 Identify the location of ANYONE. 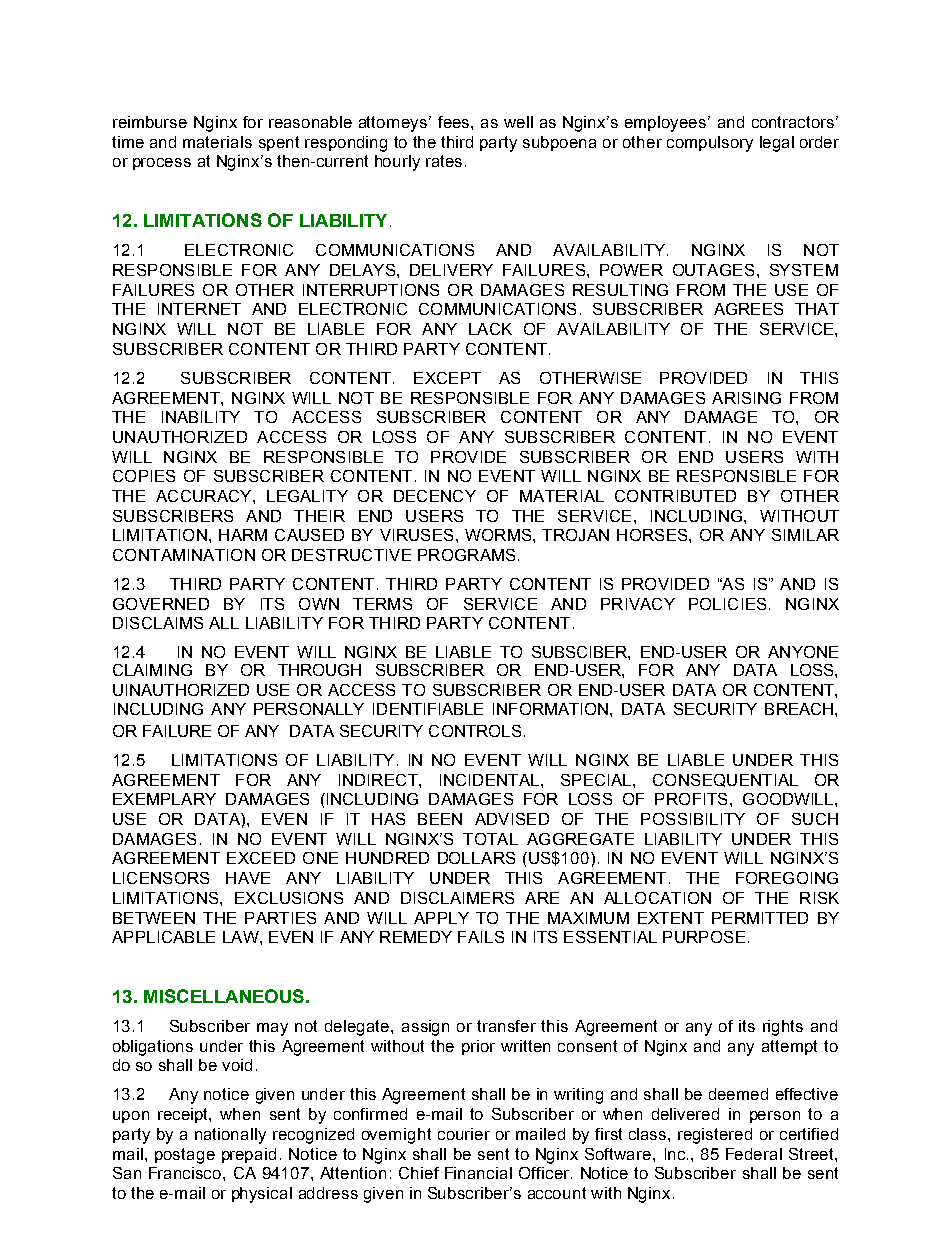
(803, 652).
